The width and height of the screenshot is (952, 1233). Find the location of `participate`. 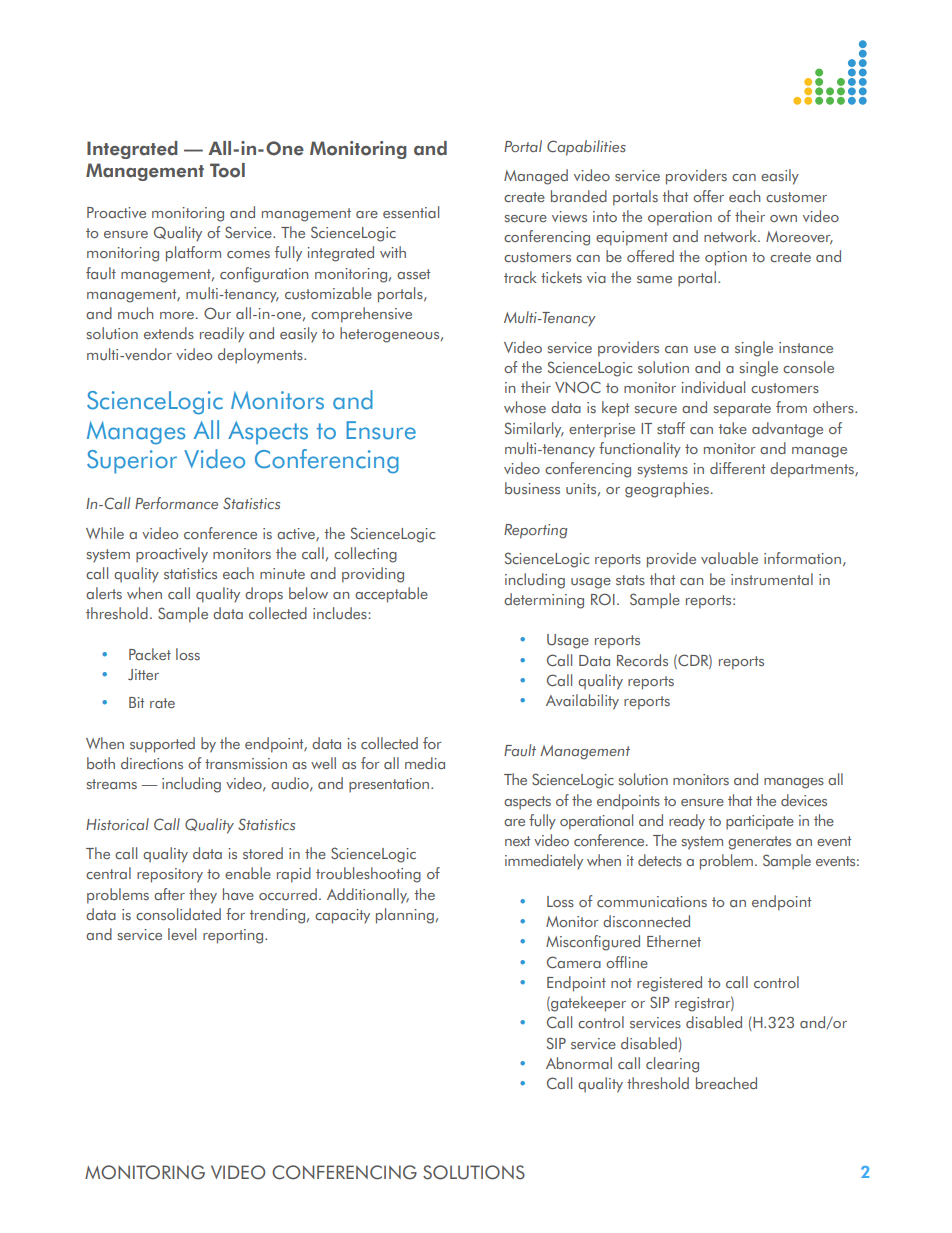

participate is located at coordinates (760, 822).
